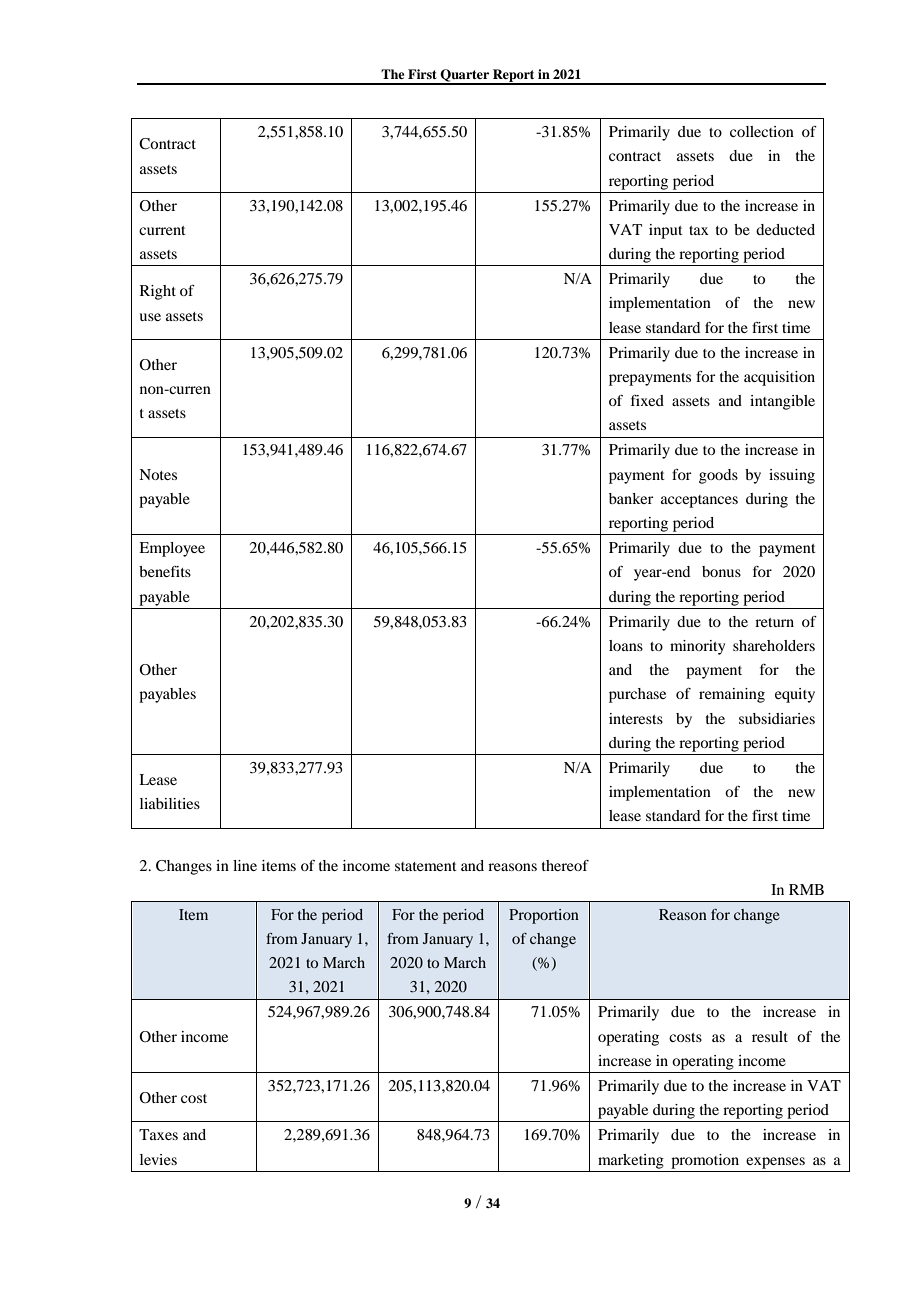 This page has height=1308, width=924. I want to click on statement, so click(426, 866).
